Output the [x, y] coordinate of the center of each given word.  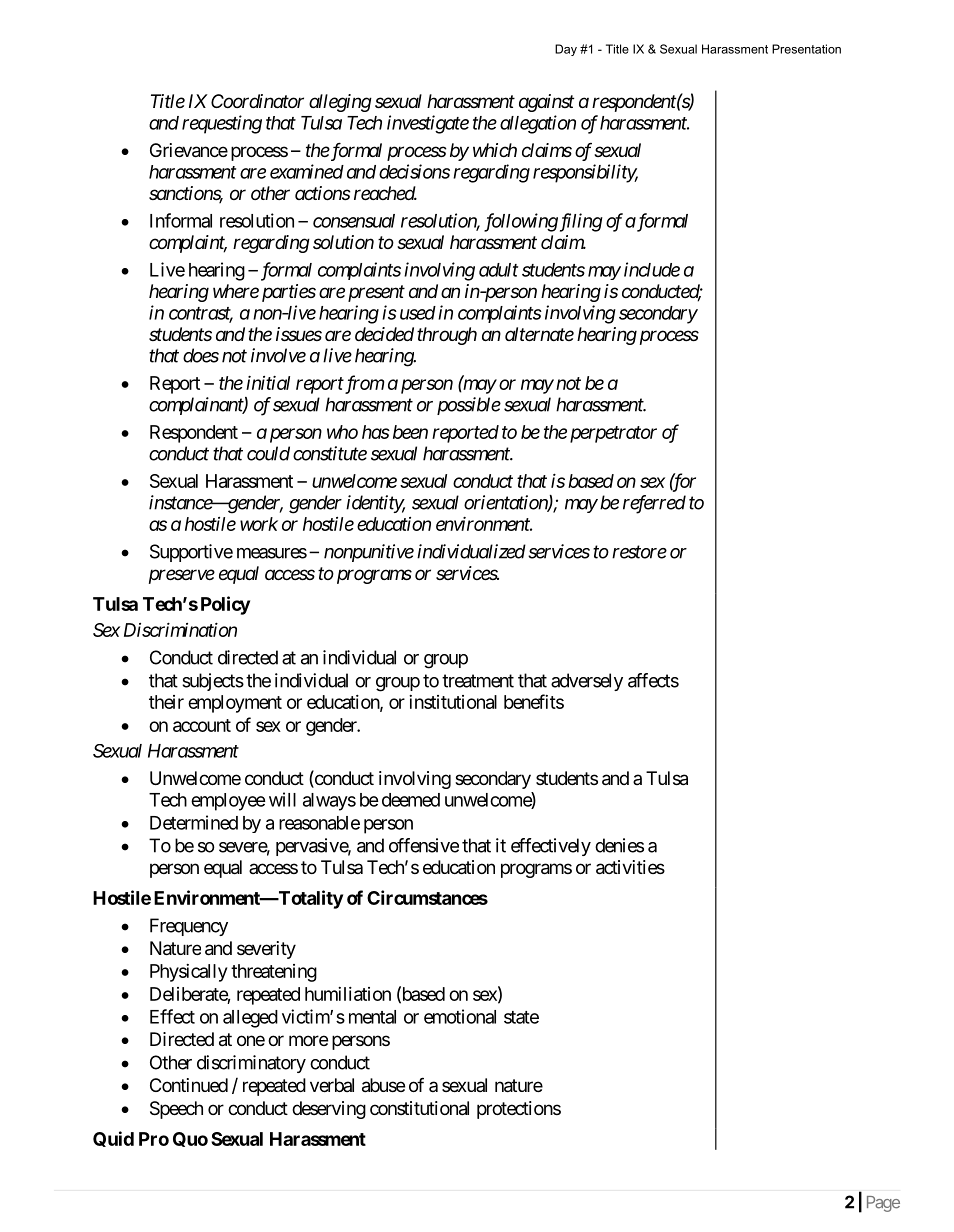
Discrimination [180, 629]
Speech [176, 1110]
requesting [222, 124]
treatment [478, 681]
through [447, 336]
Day [566, 50]
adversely [587, 682]
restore [639, 552]
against [546, 103]
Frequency [189, 927]
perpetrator [613, 434]
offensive [424, 845]
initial [268, 383]
